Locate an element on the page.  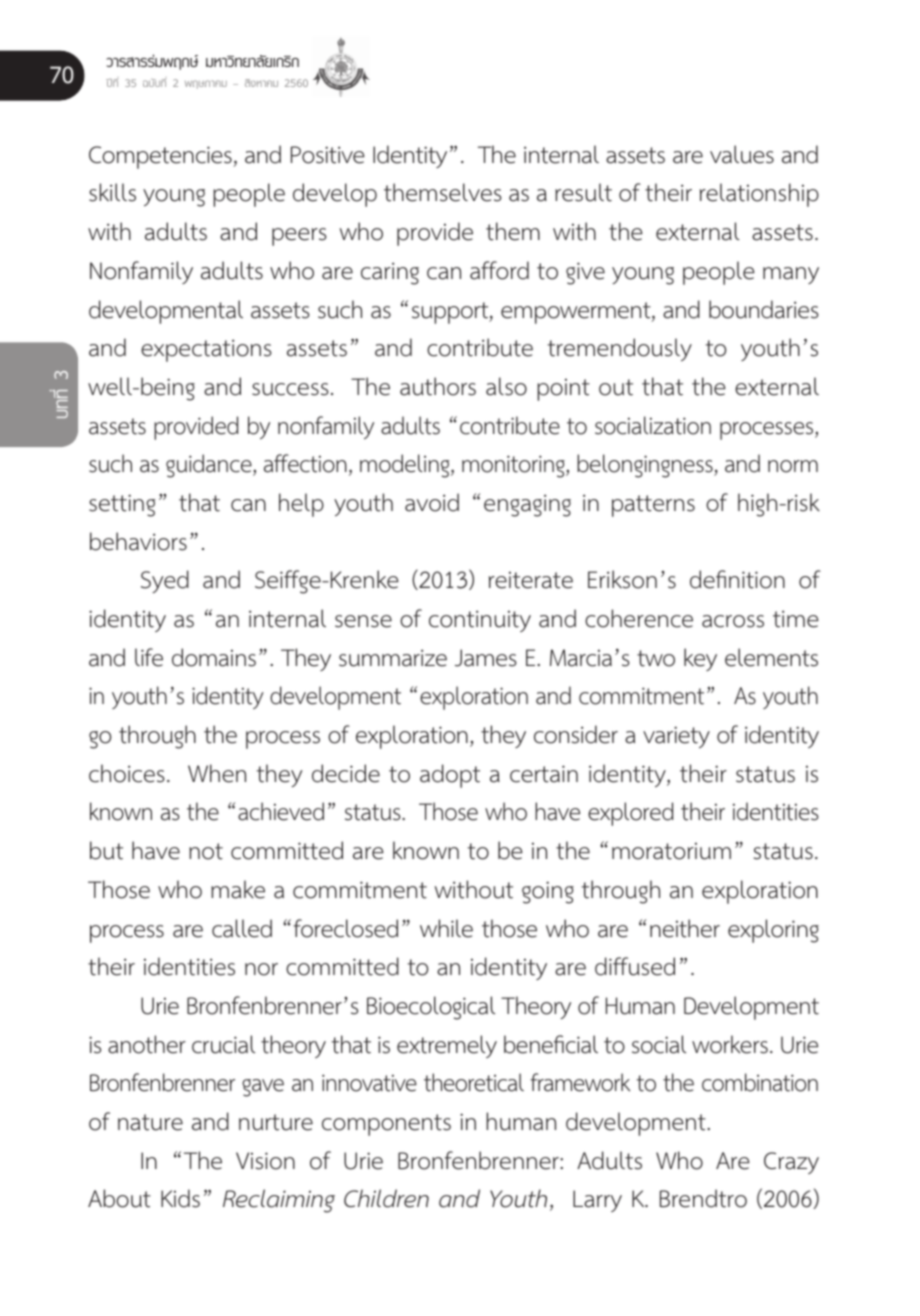
Kids is located at coordinates (180, 1198).
